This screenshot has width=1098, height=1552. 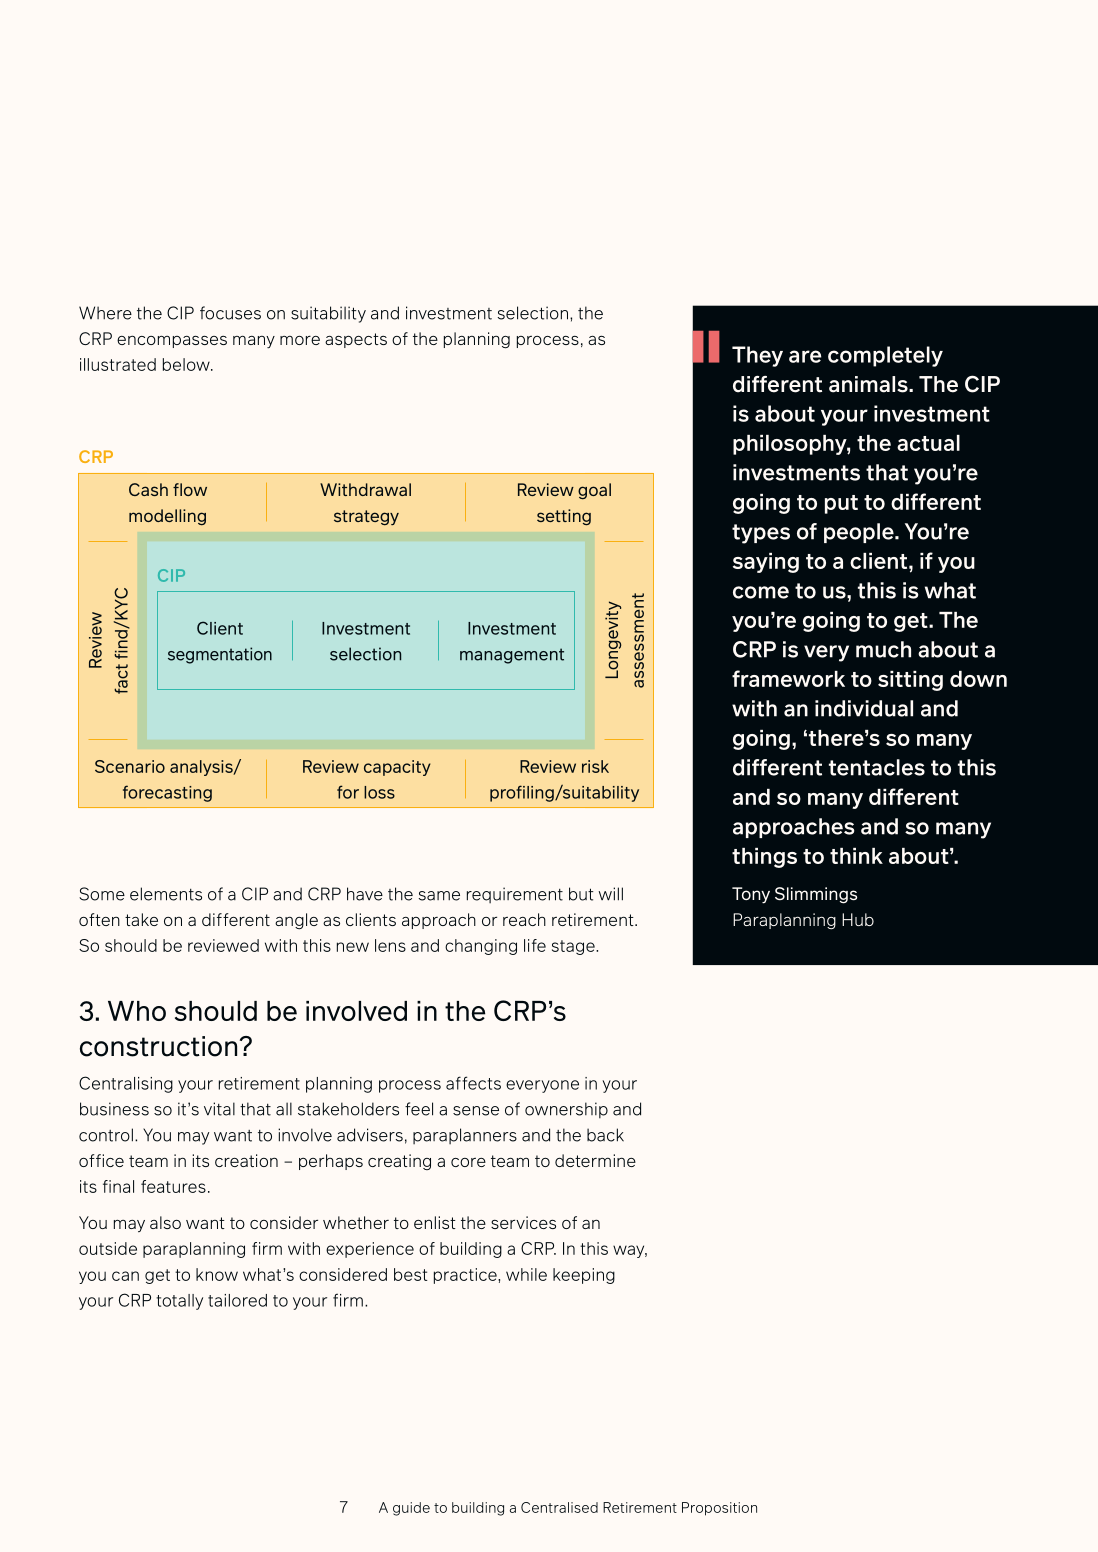 I want to click on risk, so click(x=595, y=766).
